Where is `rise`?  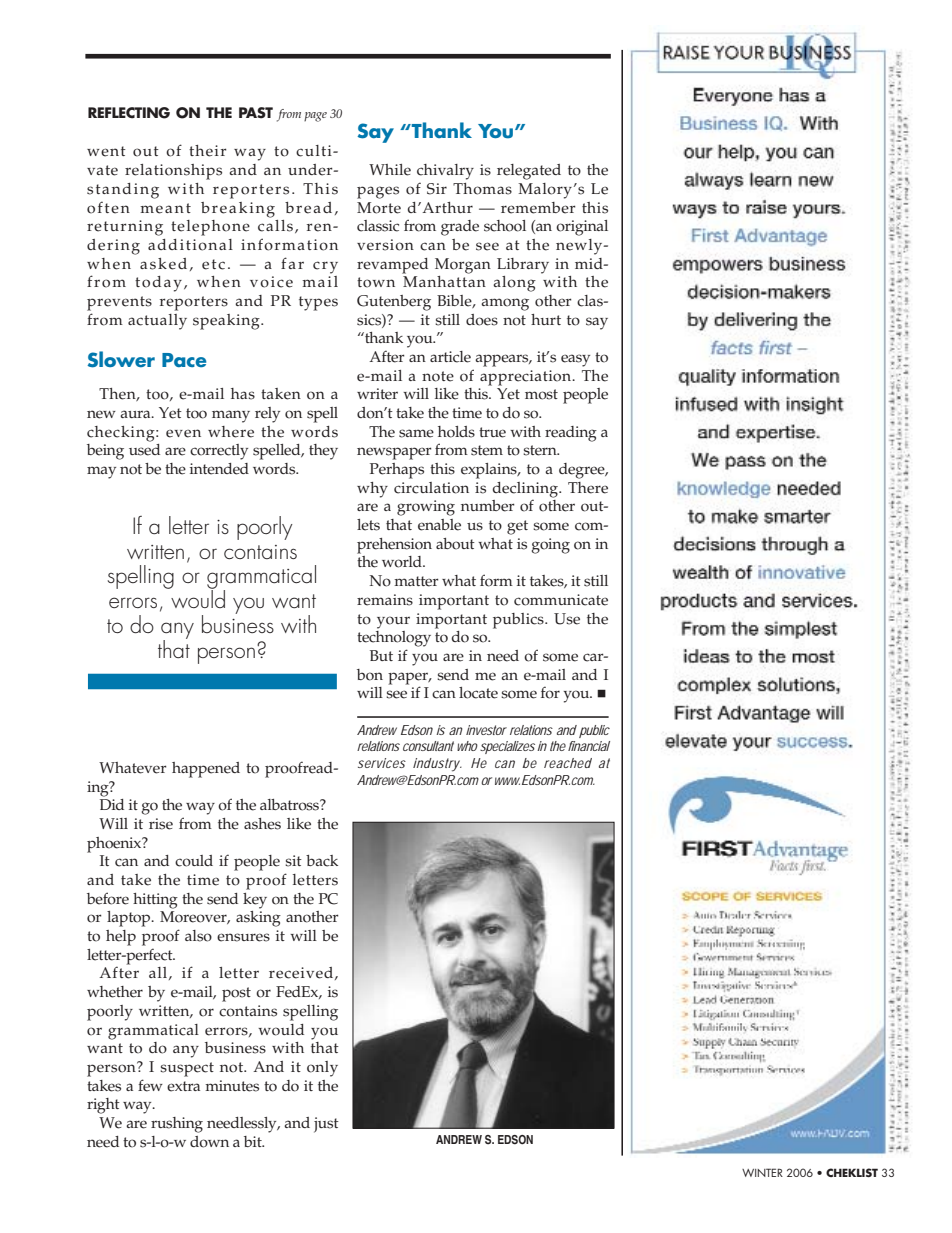
rise is located at coordinates (161, 824).
